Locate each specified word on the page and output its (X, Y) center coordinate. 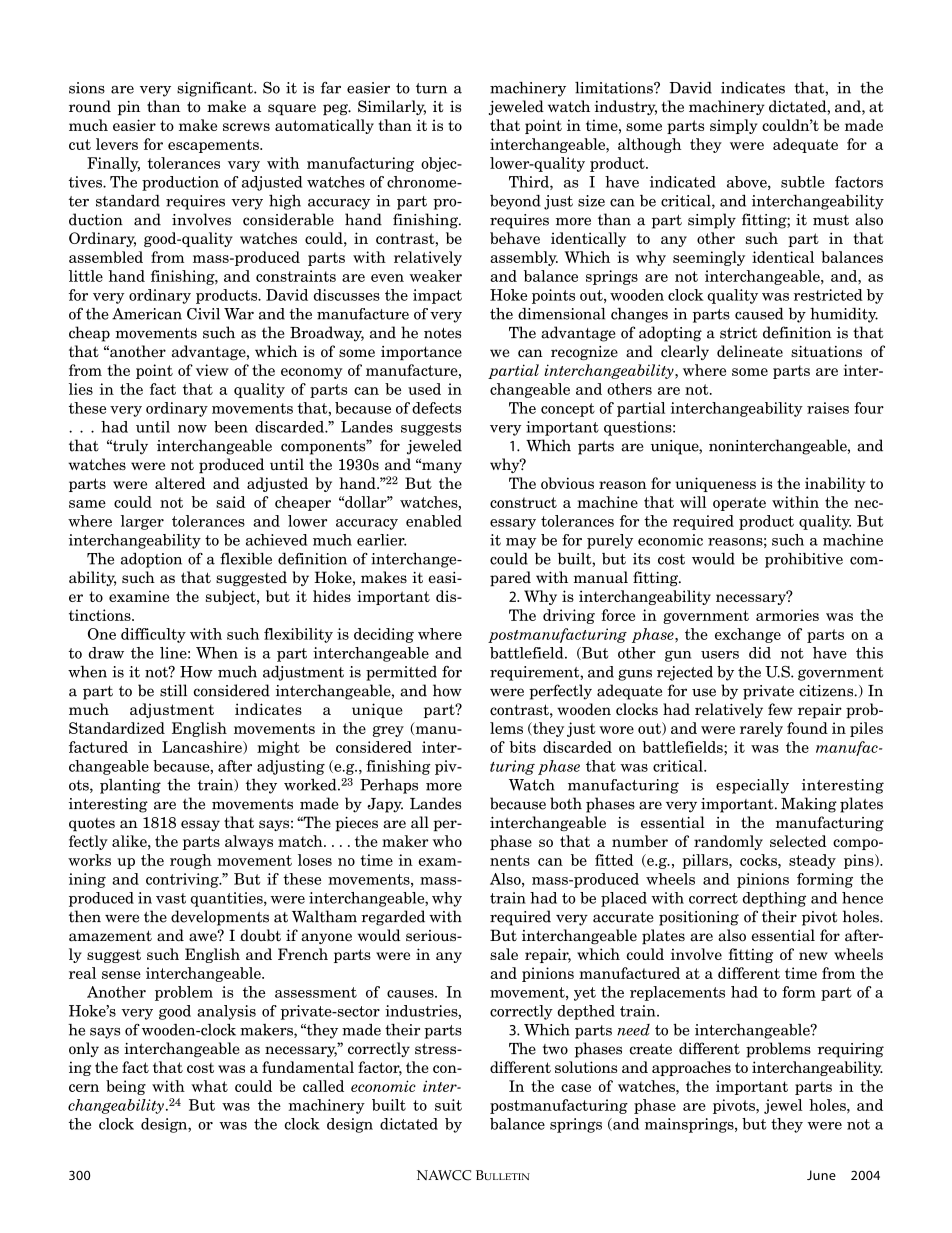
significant (216, 89)
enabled (434, 521)
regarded (393, 918)
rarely (761, 729)
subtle (803, 182)
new (813, 956)
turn (431, 88)
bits (522, 747)
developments (220, 918)
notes (442, 333)
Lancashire (203, 747)
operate (739, 504)
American (147, 314)
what (209, 1086)
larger (142, 522)
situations (826, 352)
